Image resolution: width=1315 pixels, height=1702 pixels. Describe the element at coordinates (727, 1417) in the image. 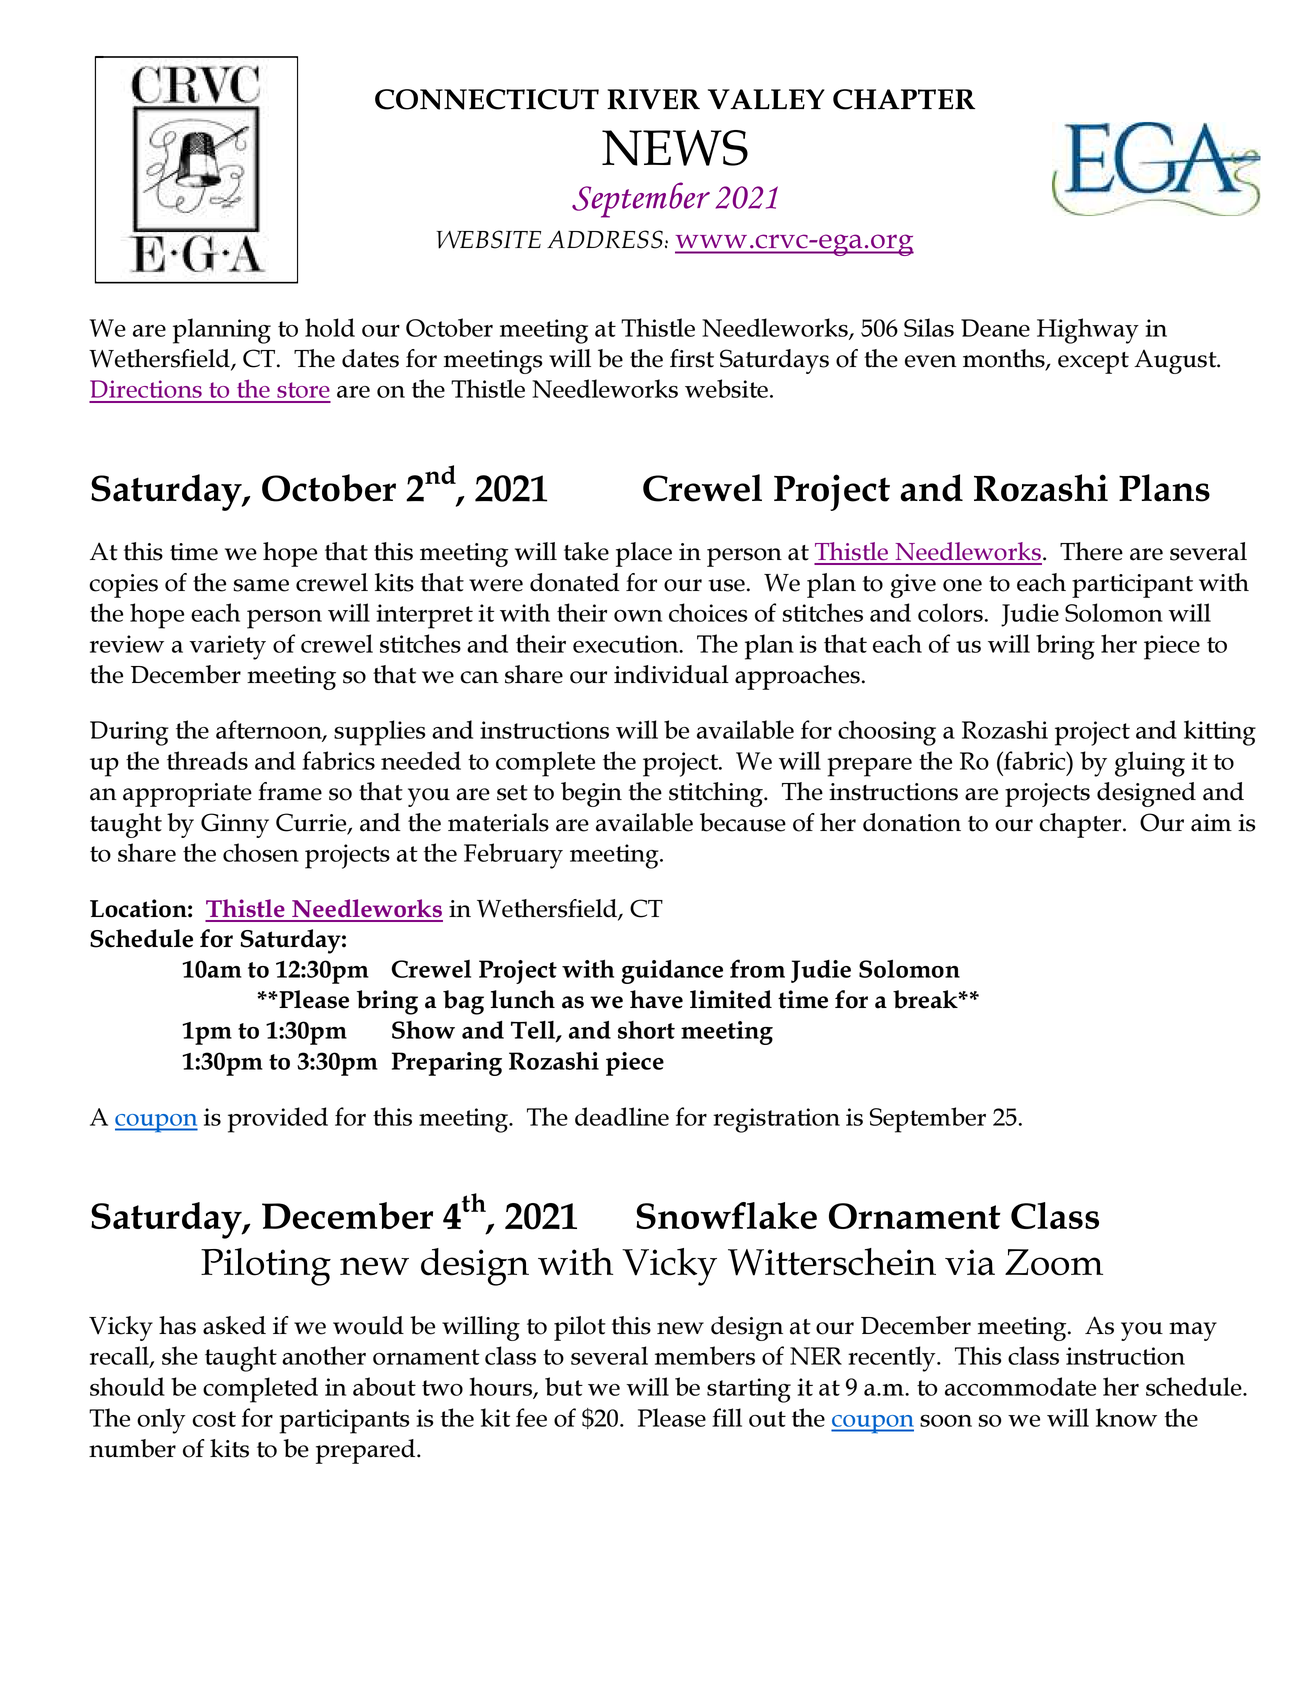

I see `fill` at that location.
